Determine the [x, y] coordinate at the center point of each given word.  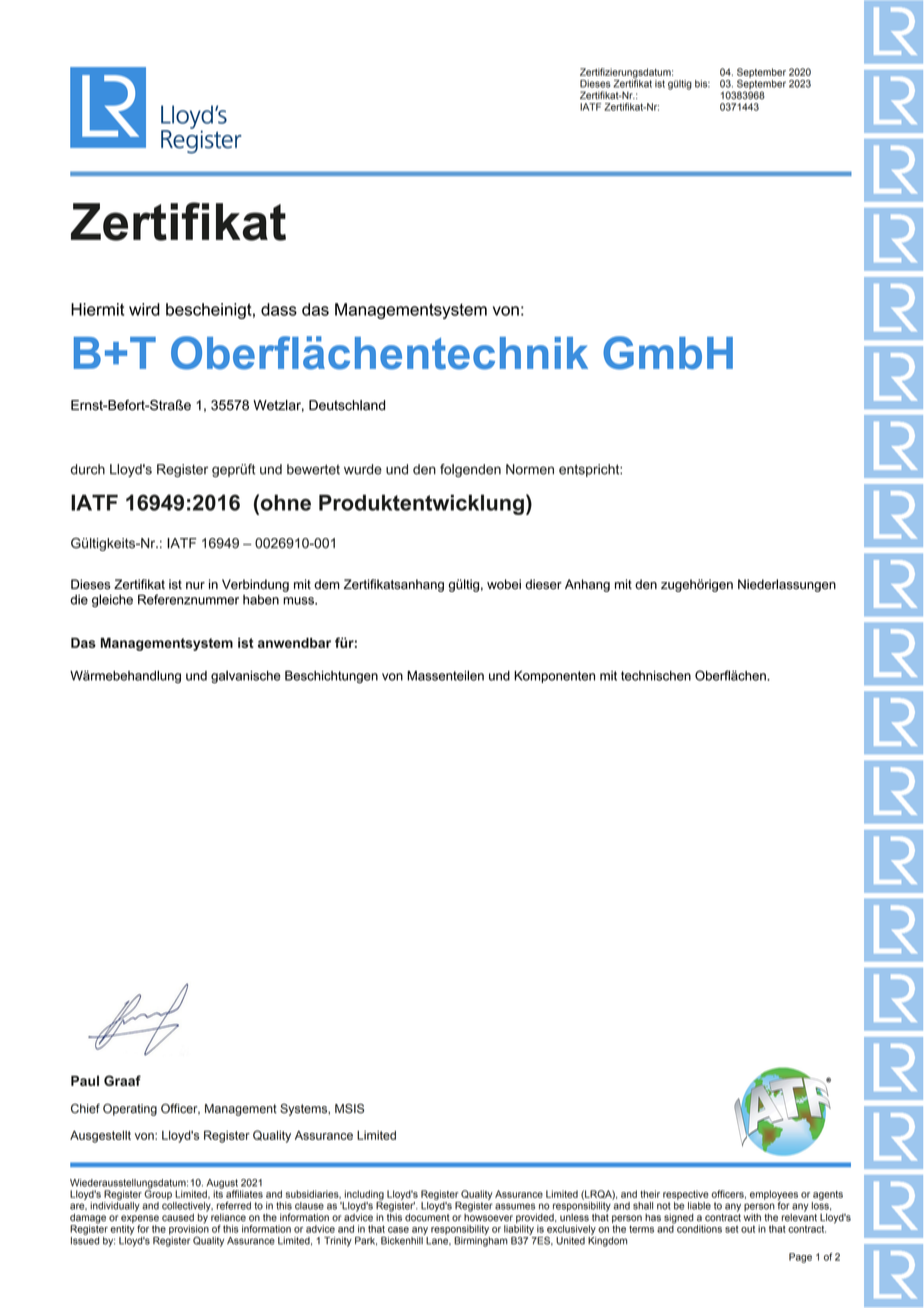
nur [195, 586]
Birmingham [481, 1240]
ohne [284, 502]
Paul [85, 1080]
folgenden [470, 470]
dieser [543, 584]
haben [261, 600]
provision [189, 1231]
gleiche [112, 600]
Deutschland [347, 405]
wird [144, 309]
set [732, 1229]
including [364, 1195]
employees [774, 1195]
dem [327, 584]
